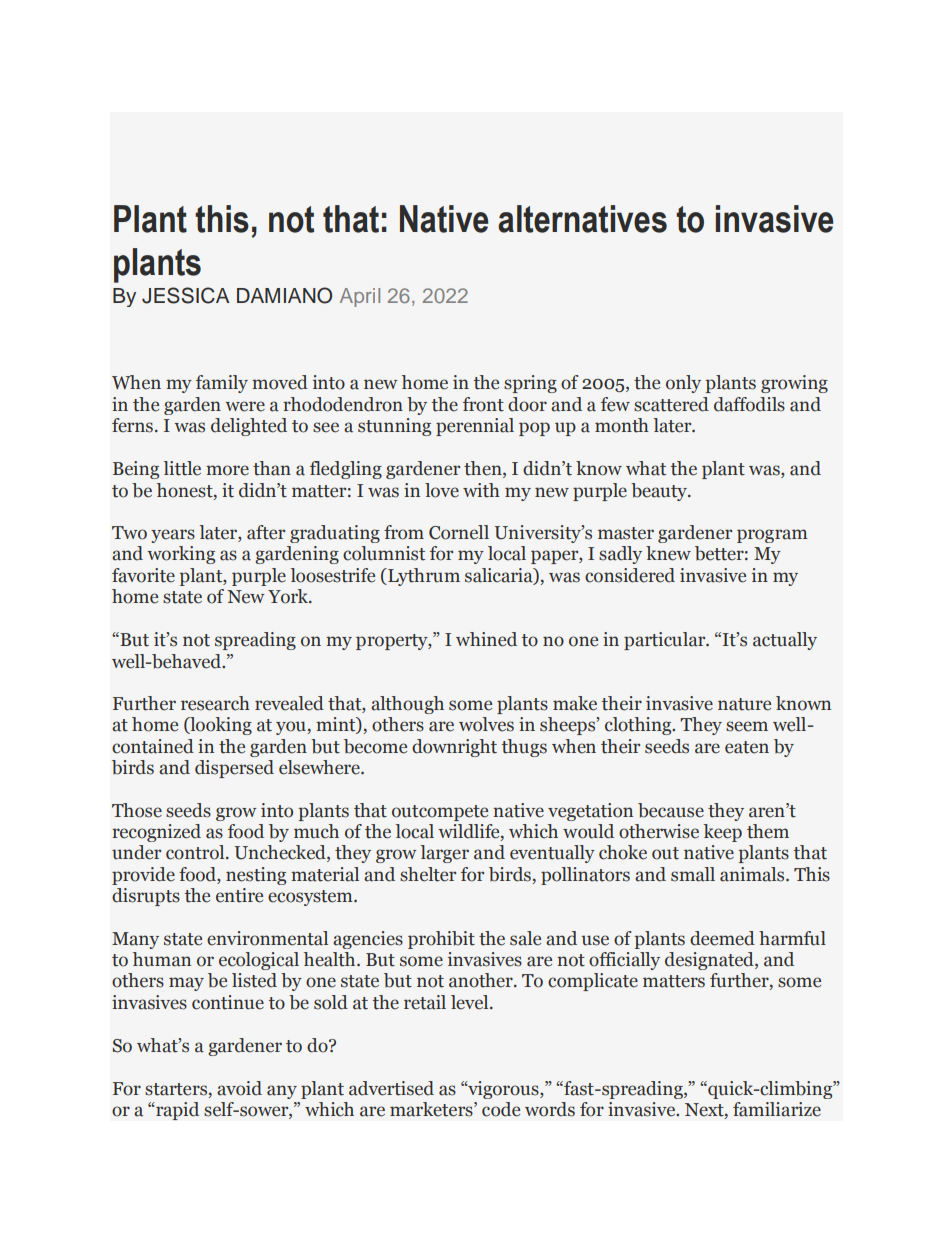 The image size is (952, 1233). Describe the element at coordinates (744, 704) in the document. I see `nature` at that location.
